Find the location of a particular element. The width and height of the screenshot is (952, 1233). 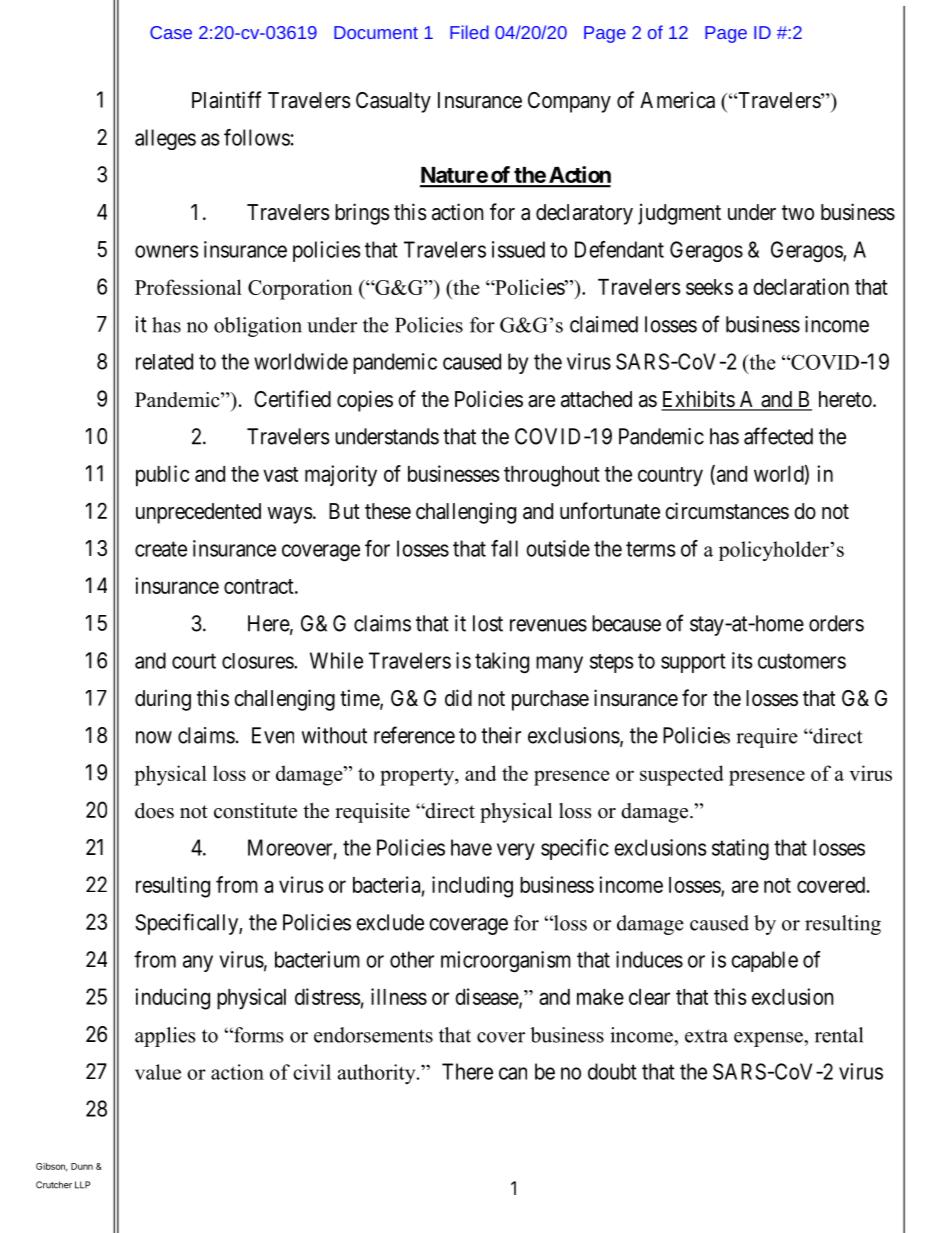

stating is located at coordinates (740, 849).
